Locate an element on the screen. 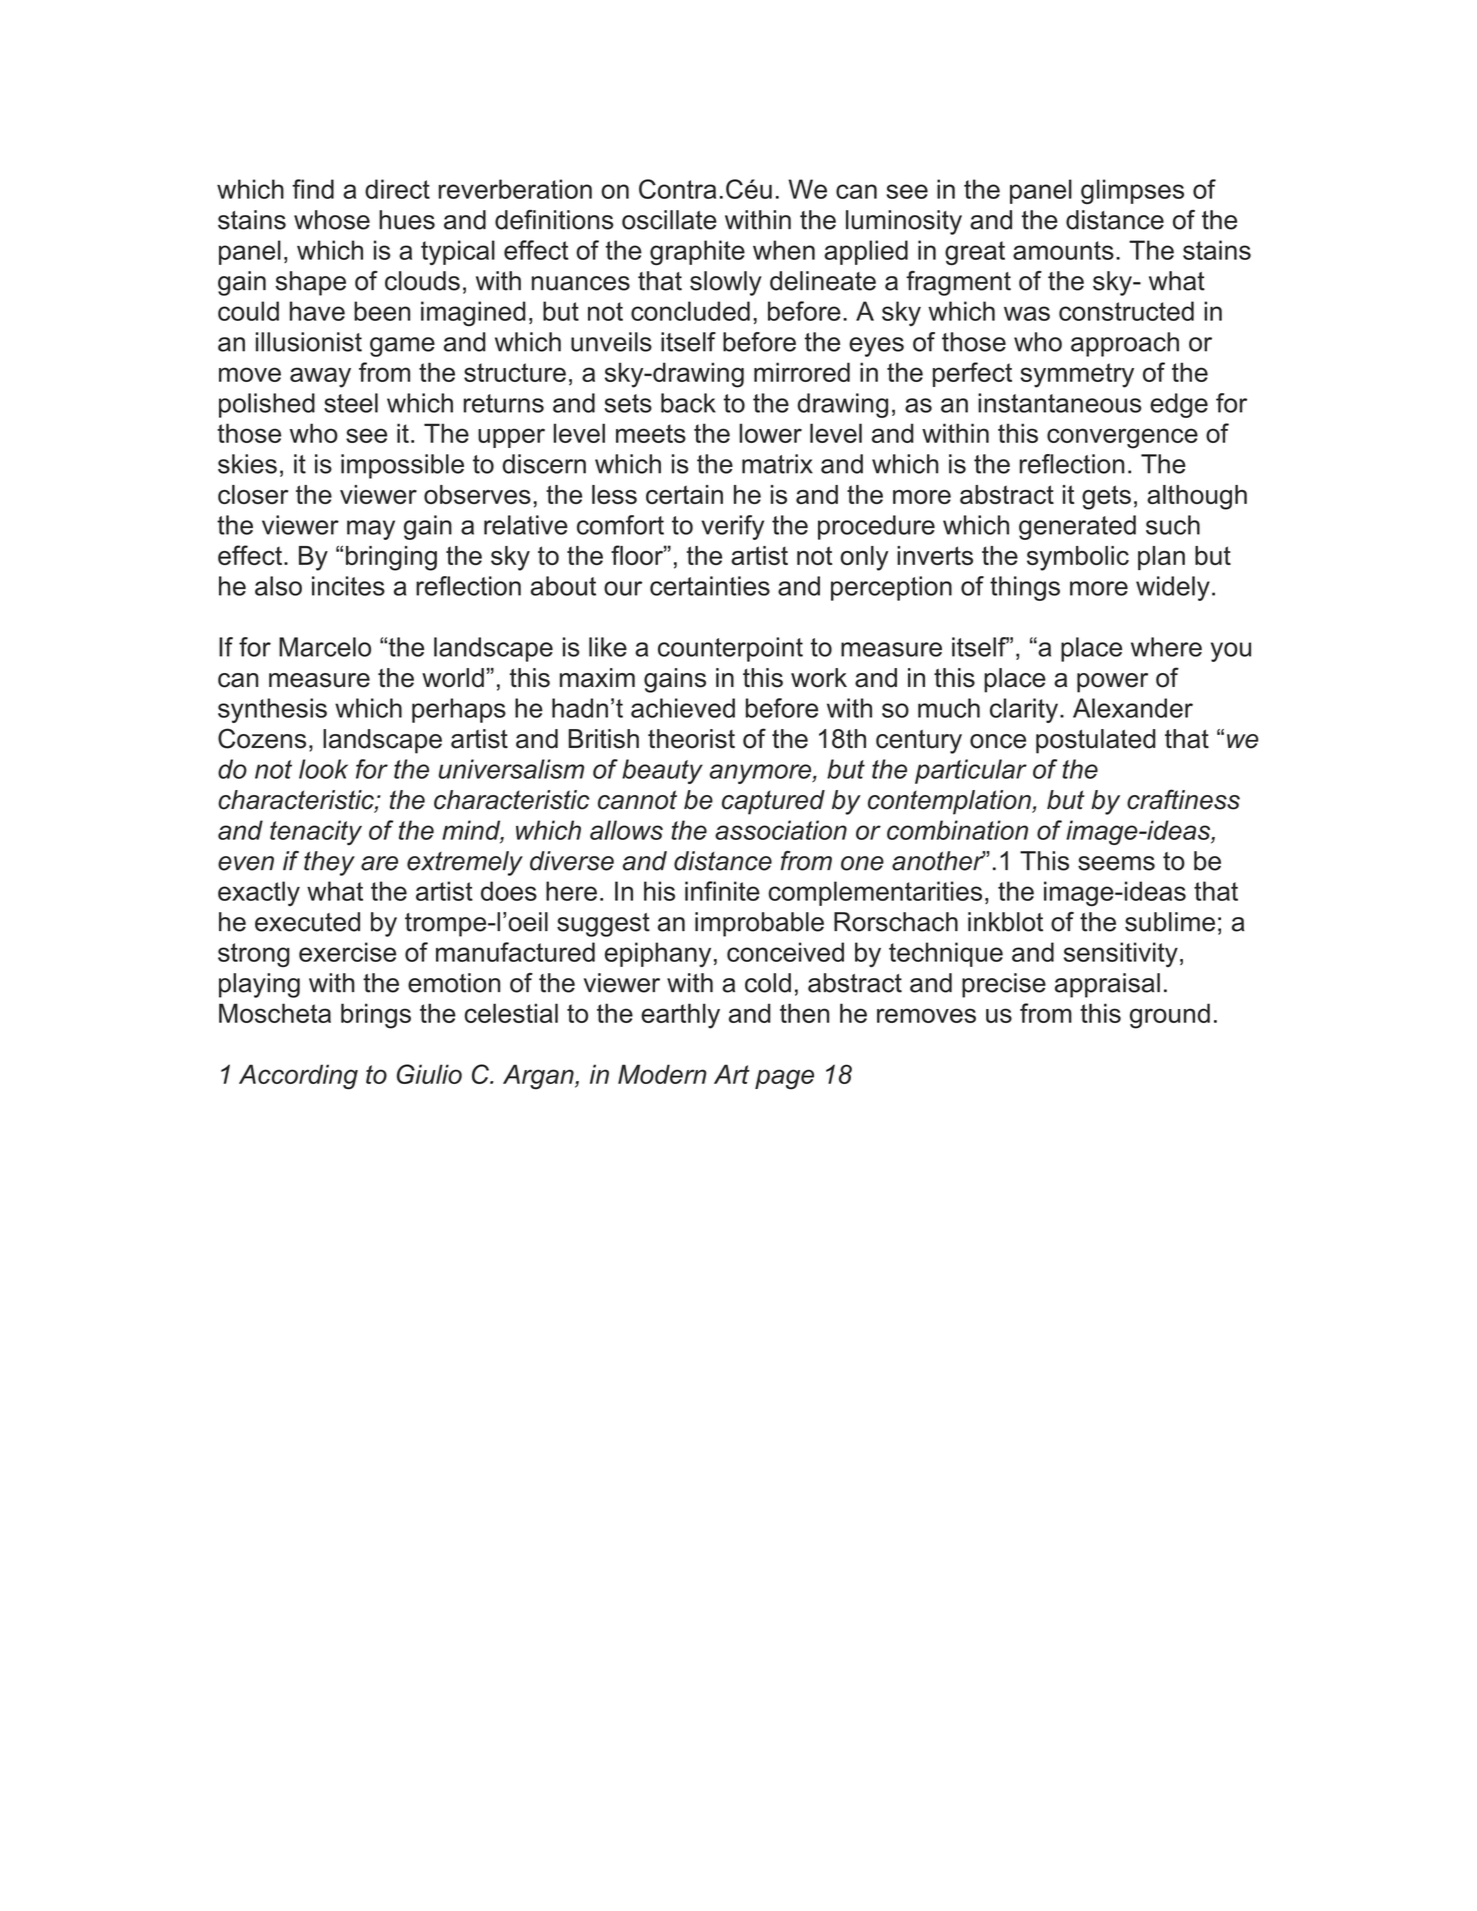  association is located at coordinates (781, 830).
